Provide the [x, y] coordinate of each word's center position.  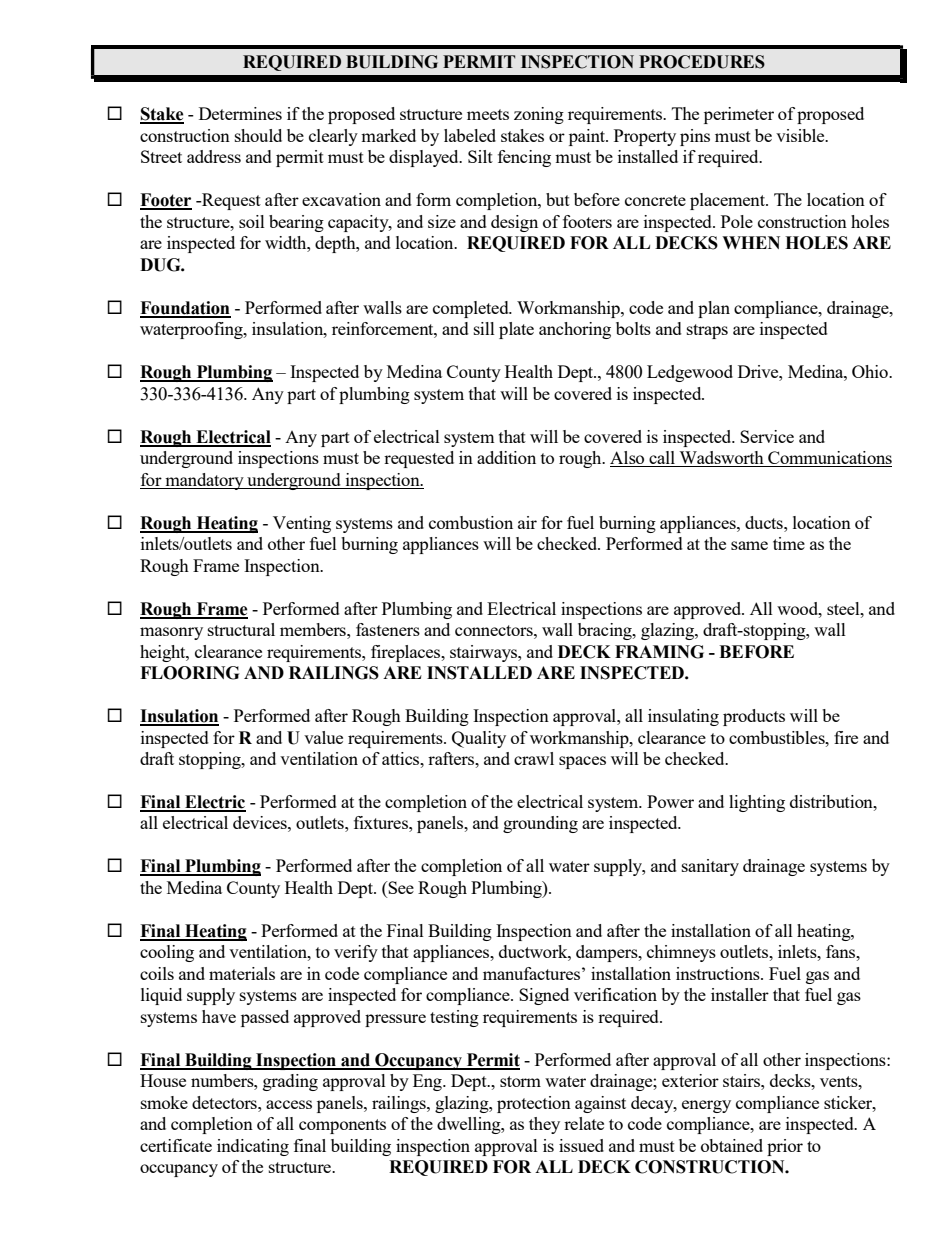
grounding [540, 824]
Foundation [185, 309]
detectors [225, 1102]
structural [241, 629]
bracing [606, 631]
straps [707, 331]
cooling [167, 953]
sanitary [710, 867]
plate [516, 330]
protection [534, 1104]
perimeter [739, 115]
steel [844, 608]
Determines [240, 113]
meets [488, 114]
